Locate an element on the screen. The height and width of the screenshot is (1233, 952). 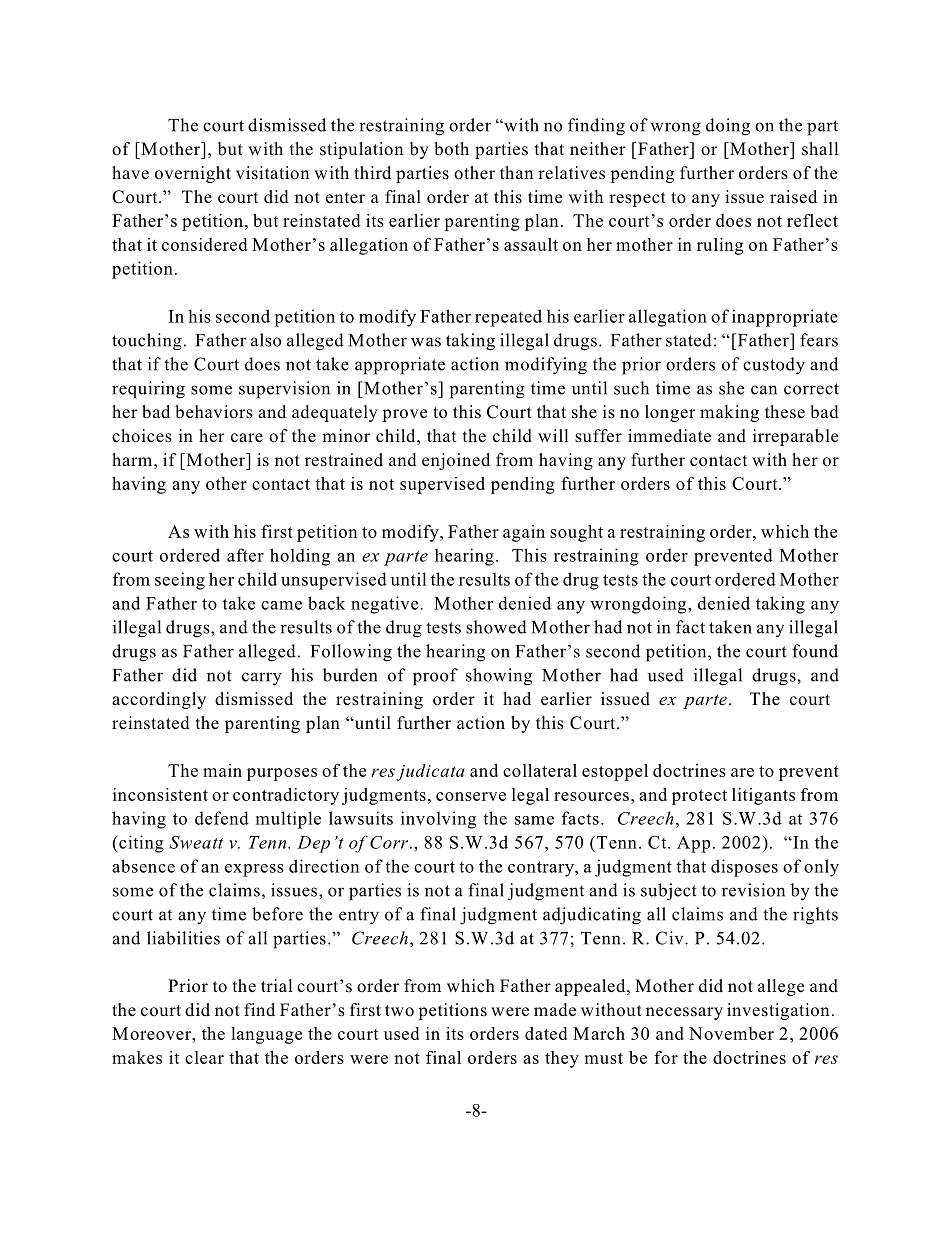
again is located at coordinates (524, 533).
